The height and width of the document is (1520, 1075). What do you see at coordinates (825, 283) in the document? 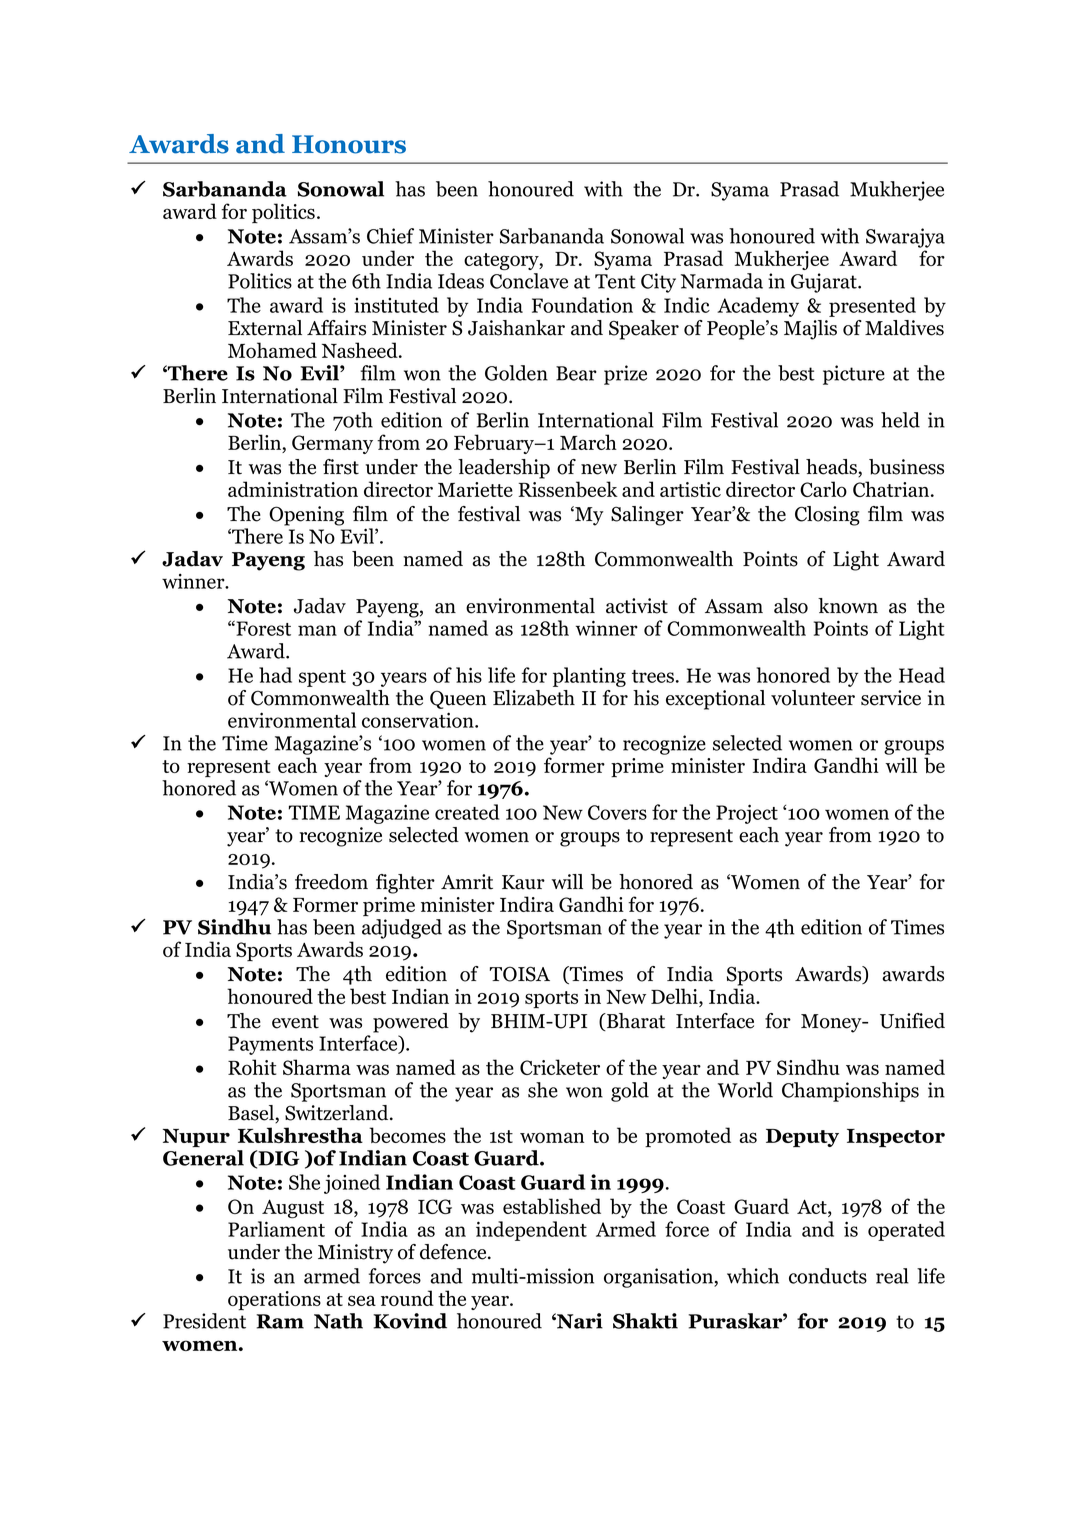
I see `Gujarat` at bounding box center [825, 283].
